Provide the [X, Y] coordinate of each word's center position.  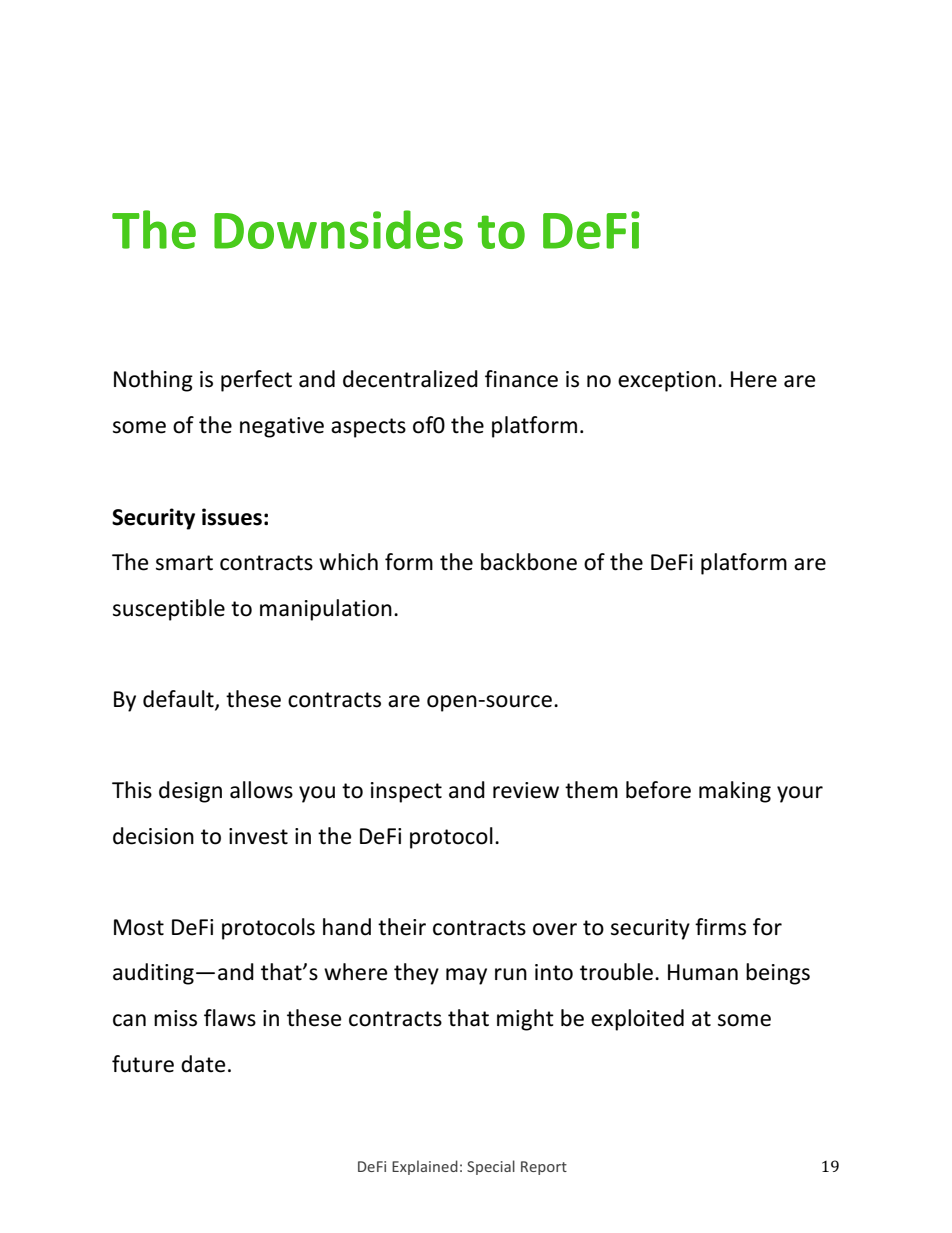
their [402, 927]
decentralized [410, 379]
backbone [529, 562]
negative [282, 427]
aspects [368, 428]
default [179, 700]
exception [667, 381]
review [526, 790]
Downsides [338, 229]
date [203, 1064]
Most [139, 927]
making [735, 792]
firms [720, 927]
